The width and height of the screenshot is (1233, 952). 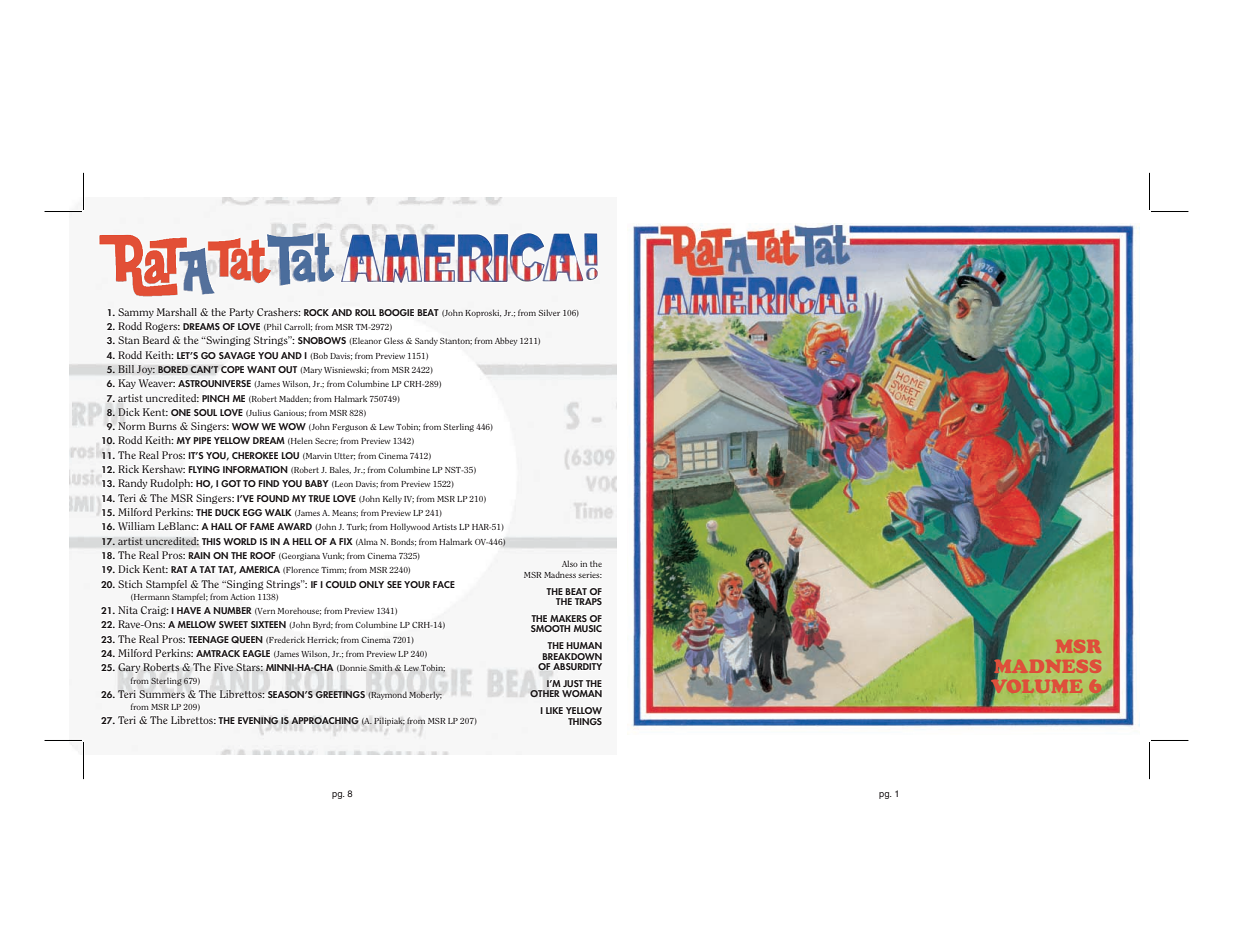 I want to click on Silver, so click(x=549, y=312).
